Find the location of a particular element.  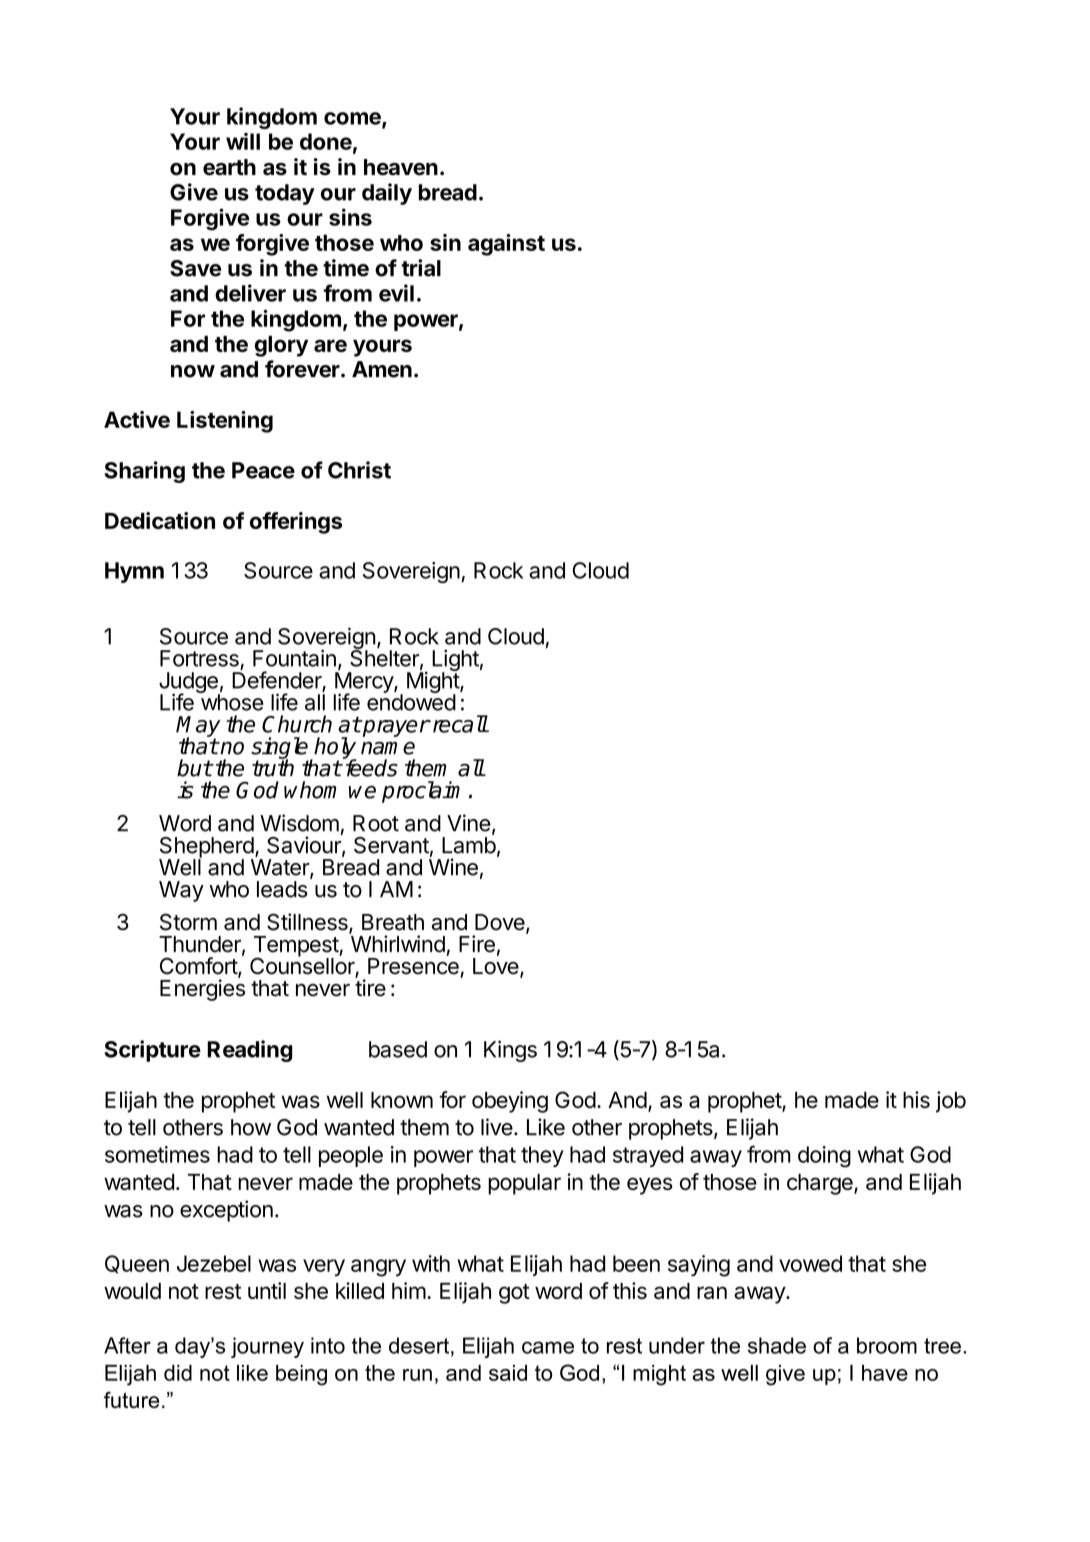

against is located at coordinates (506, 245).
